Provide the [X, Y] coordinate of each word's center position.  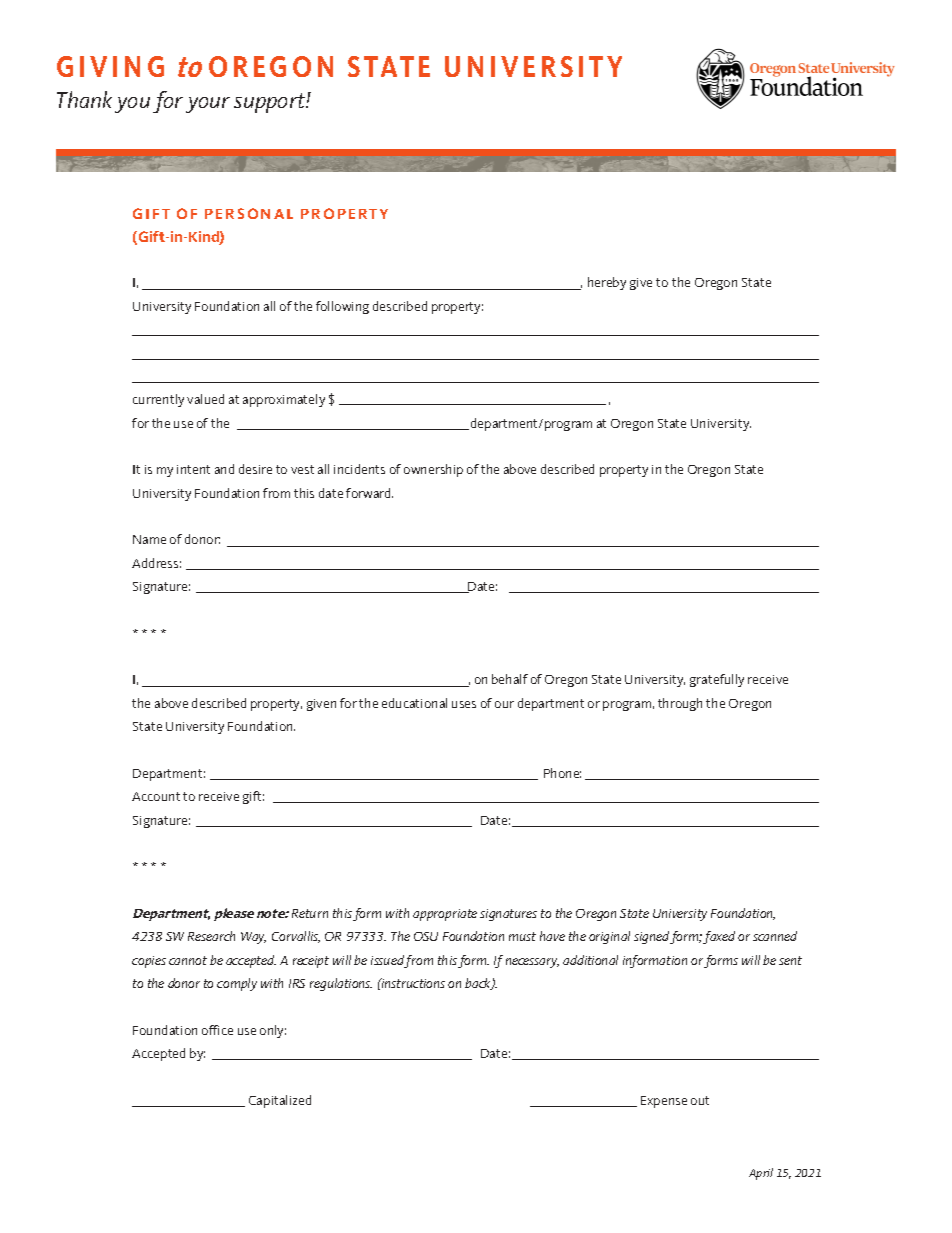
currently [158, 400]
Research [211, 936]
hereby [607, 283]
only [273, 1031]
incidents [359, 469]
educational [414, 703]
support [270, 103]
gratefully [717, 680]
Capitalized [280, 1101]
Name [149, 539]
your [208, 105]
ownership [433, 470]
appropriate [445, 915]
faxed [719, 937]
